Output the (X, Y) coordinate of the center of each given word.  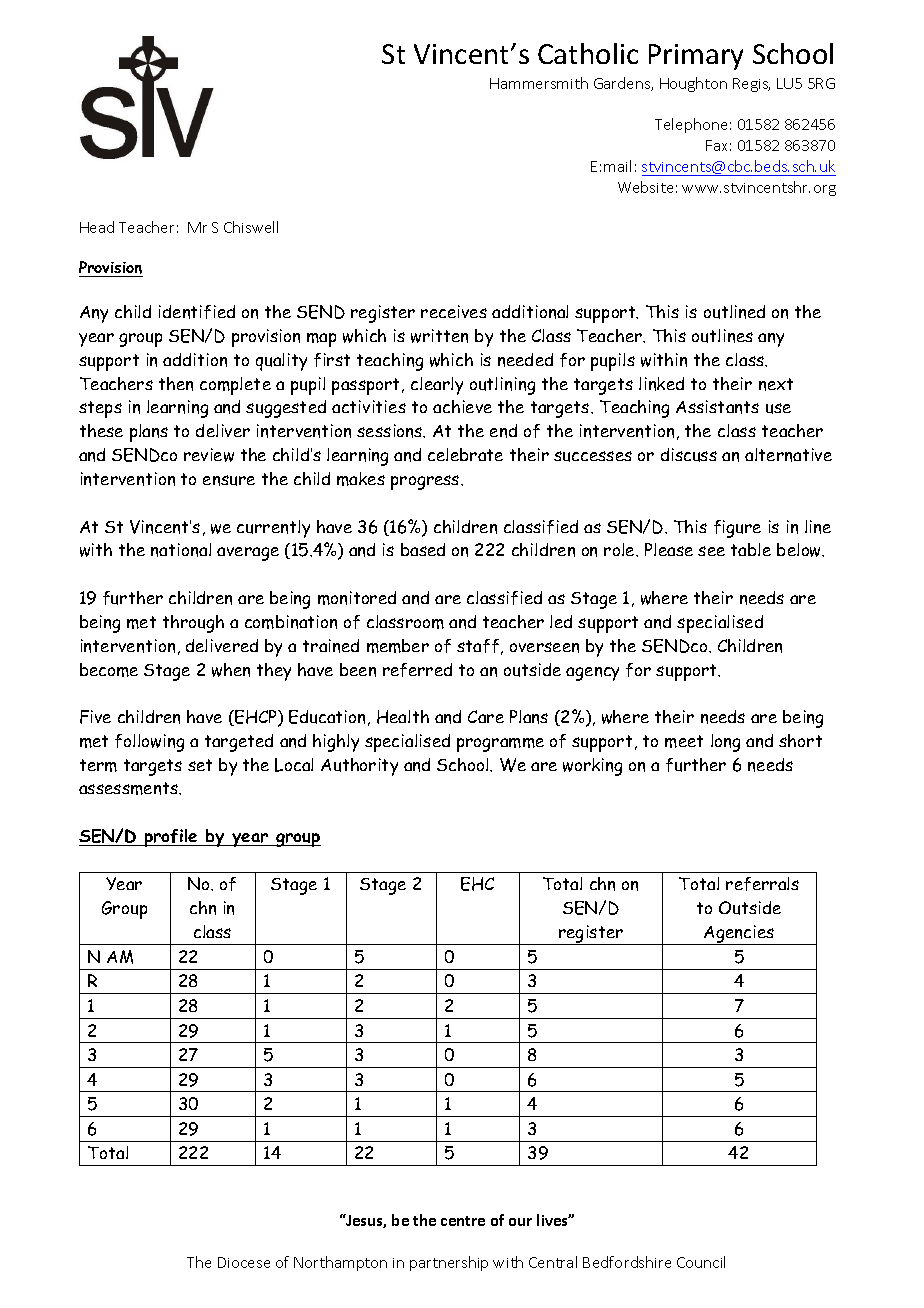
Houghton (693, 84)
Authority (359, 767)
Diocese (244, 1262)
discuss (689, 455)
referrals (762, 884)
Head (97, 227)
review (209, 455)
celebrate (465, 454)
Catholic (588, 53)
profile (171, 838)
